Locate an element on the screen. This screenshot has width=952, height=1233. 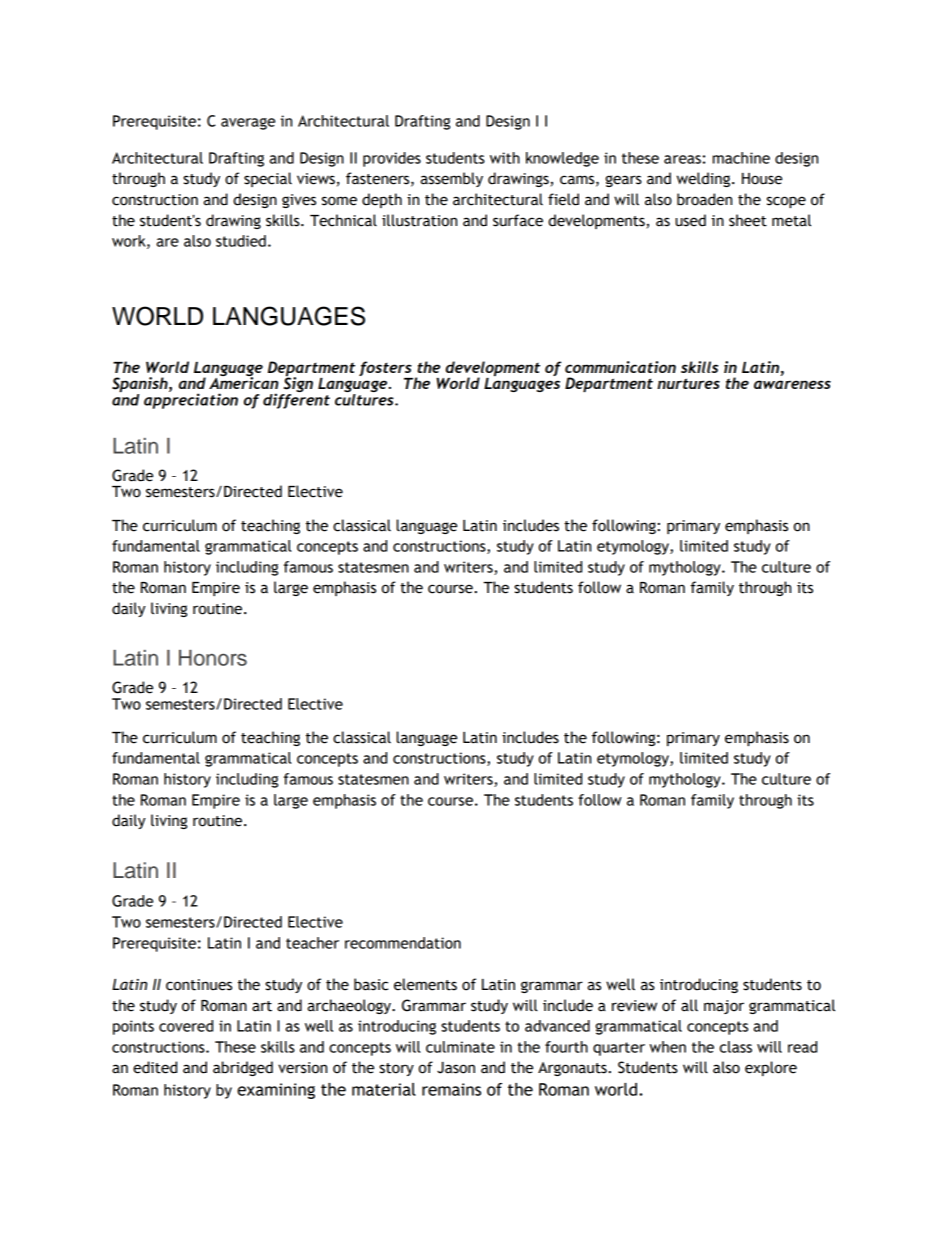
with is located at coordinates (505, 158).
